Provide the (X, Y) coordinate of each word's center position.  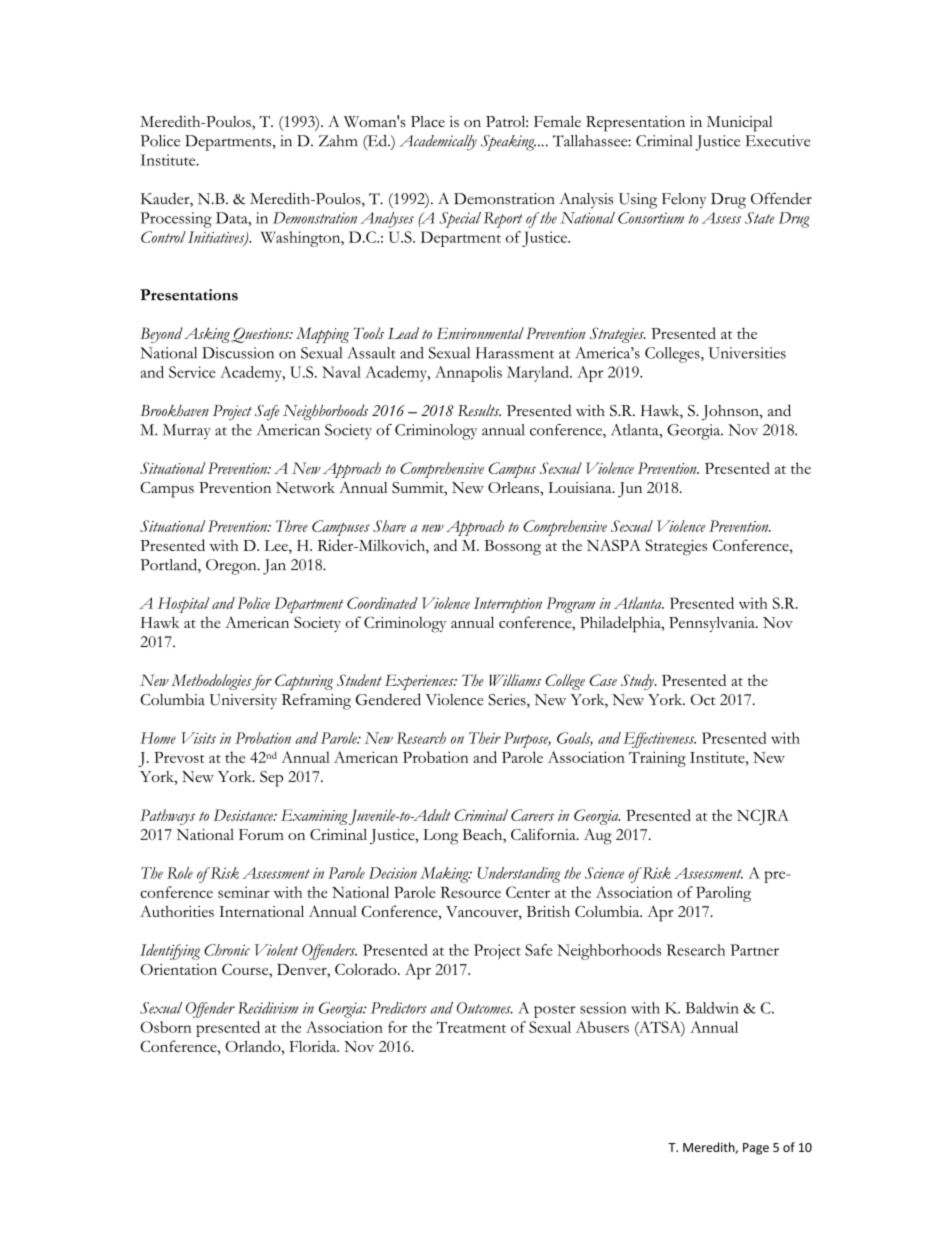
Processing (176, 220)
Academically (438, 143)
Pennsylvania (713, 624)
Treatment (471, 1027)
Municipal (740, 124)
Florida (314, 1046)
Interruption (508, 605)
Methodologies (211, 682)
